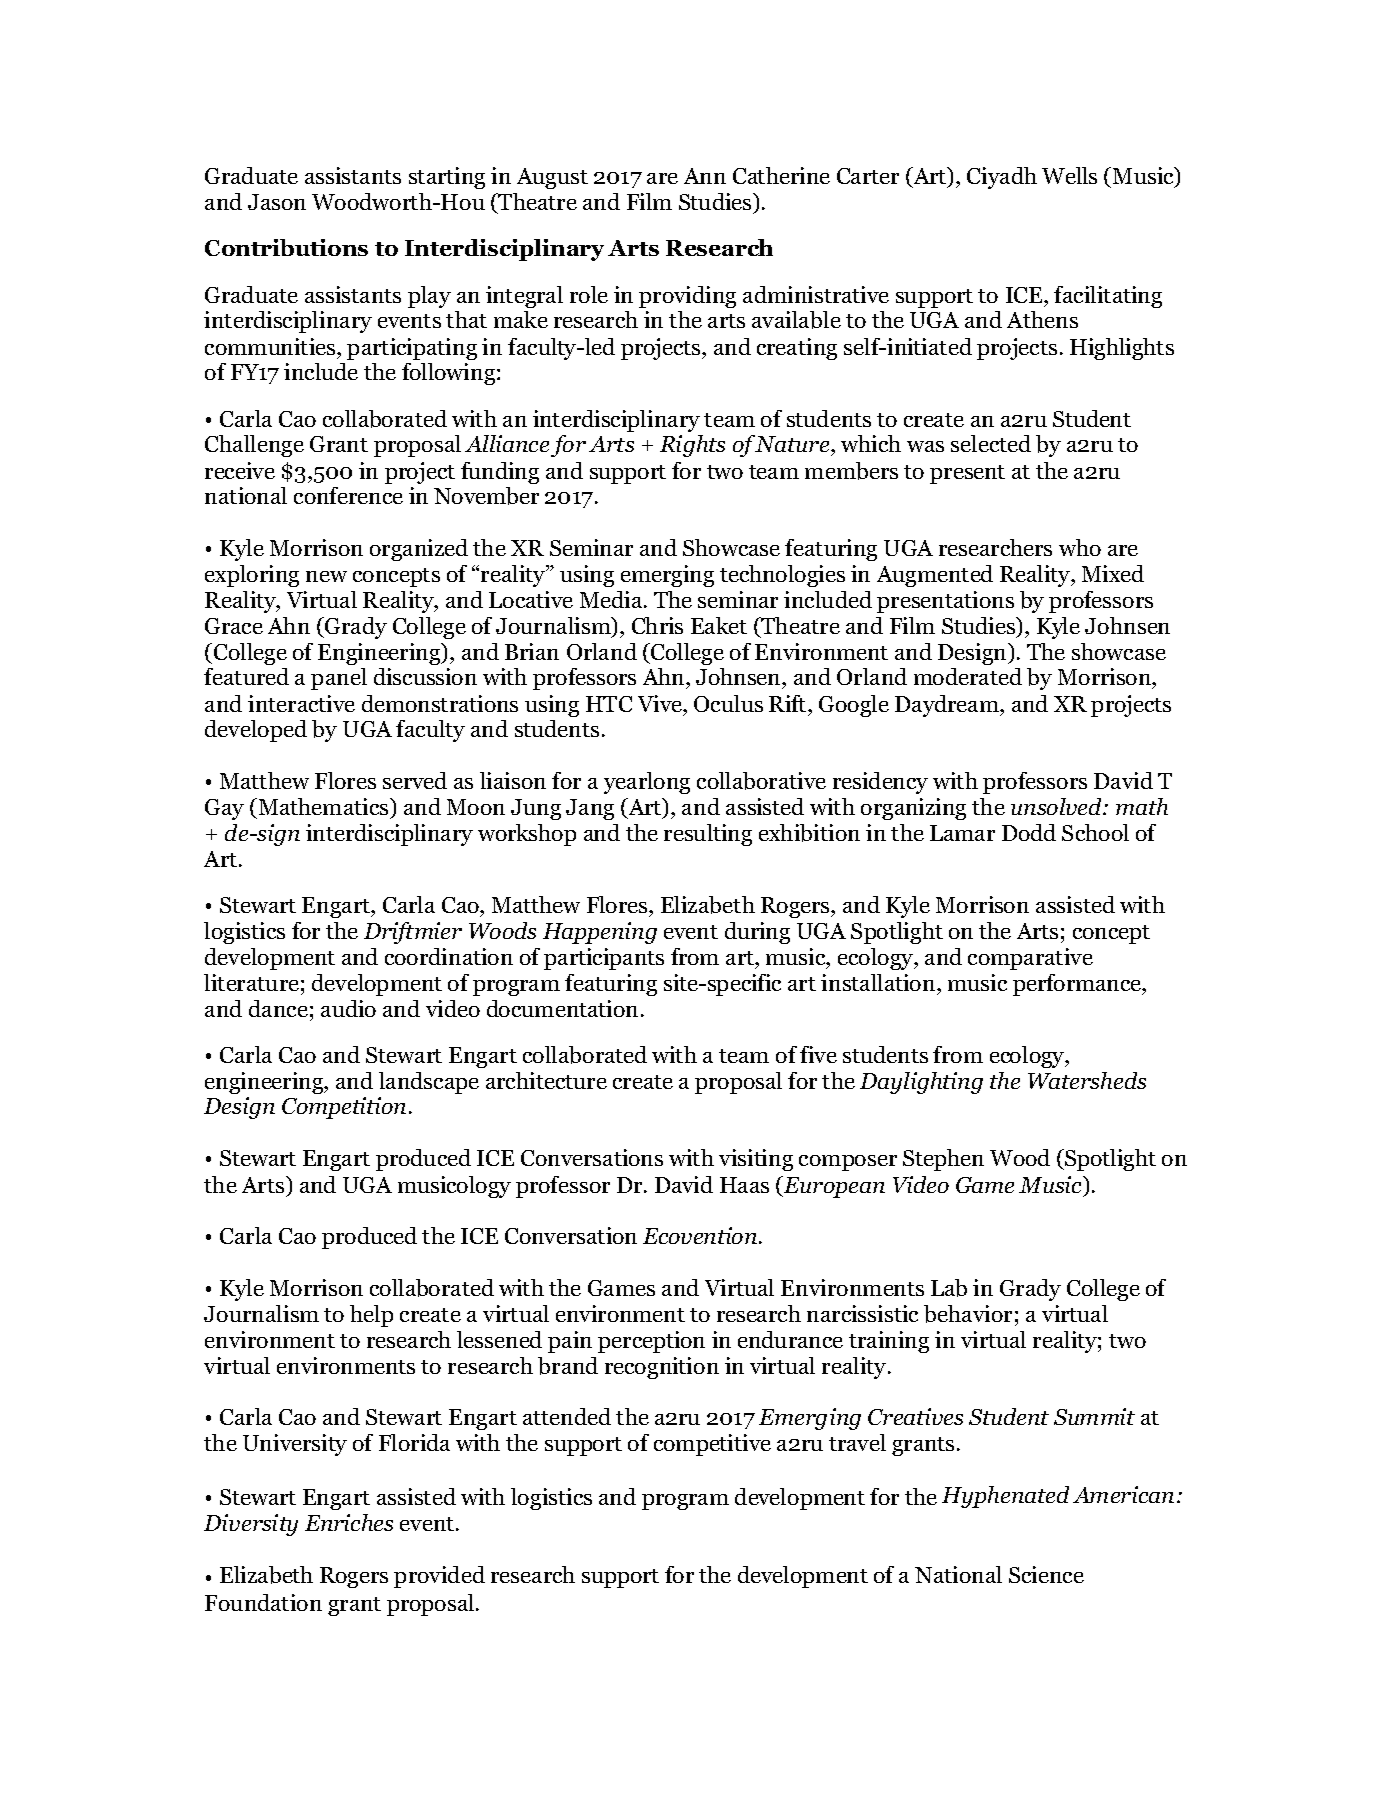 The height and width of the page is (1804, 1394). What do you see at coordinates (708, 835) in the page?
I see `resulting` at bounding box center [708, 835].
